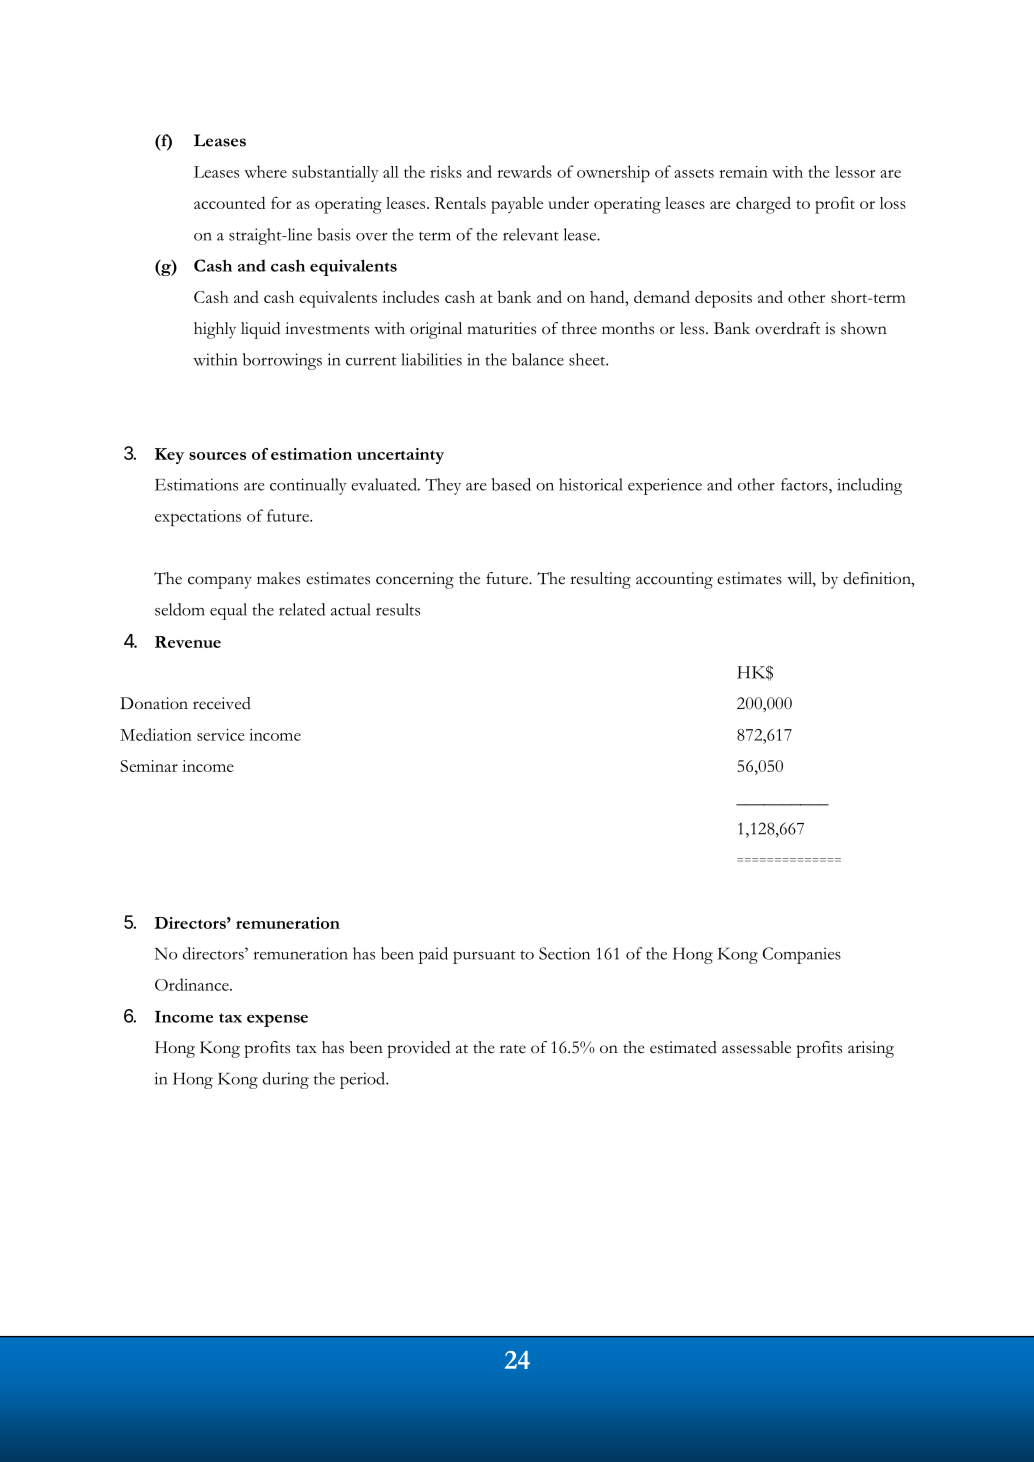 The image size is (1034, 1462). Describe the element at coordinates (229, 202) in the page. I see `accounted` at that location.
